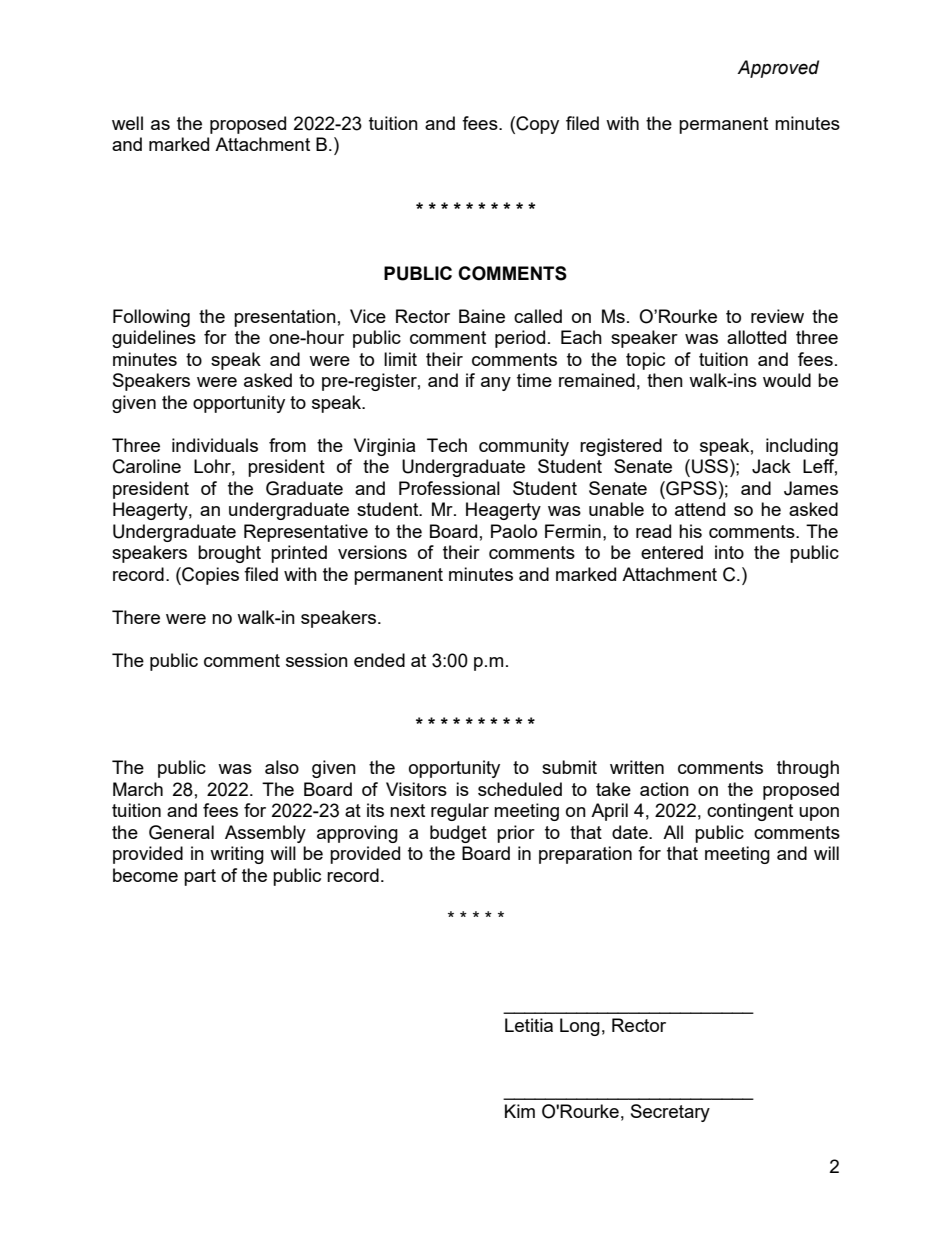 Image resolution: width=952 pixels, height=1233 pixels. I want to click on Approved, so click(778, 69).
